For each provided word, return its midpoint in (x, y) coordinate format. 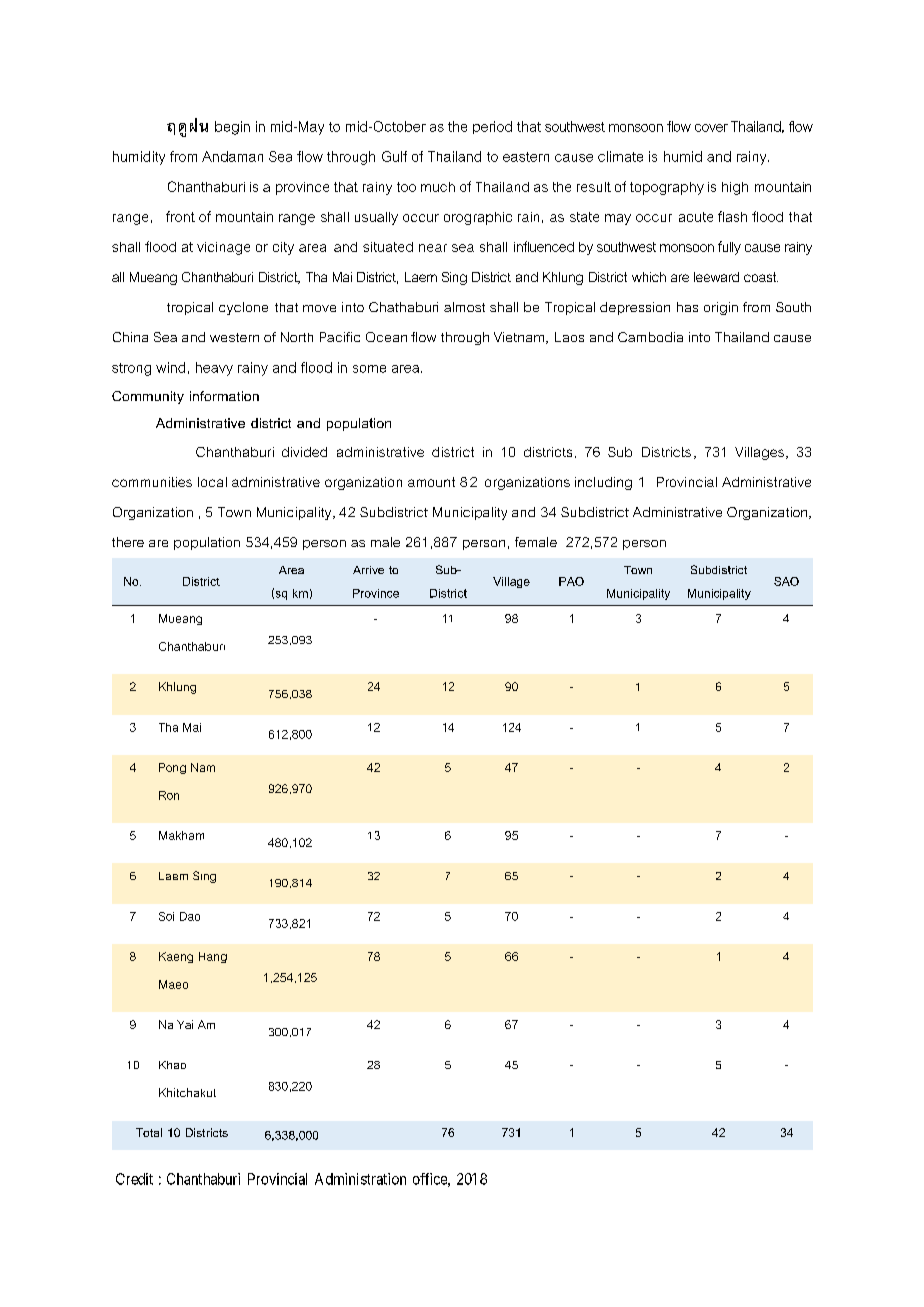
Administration (360, 1179)
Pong (172, 768)
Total (149, 1132)
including (603, 483)
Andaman (232, 156)
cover (711, 128)
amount (431, 482)
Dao (190, 916)
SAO (786, 581)
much (438, 187)
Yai (185, 1024)
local (212, 482)
